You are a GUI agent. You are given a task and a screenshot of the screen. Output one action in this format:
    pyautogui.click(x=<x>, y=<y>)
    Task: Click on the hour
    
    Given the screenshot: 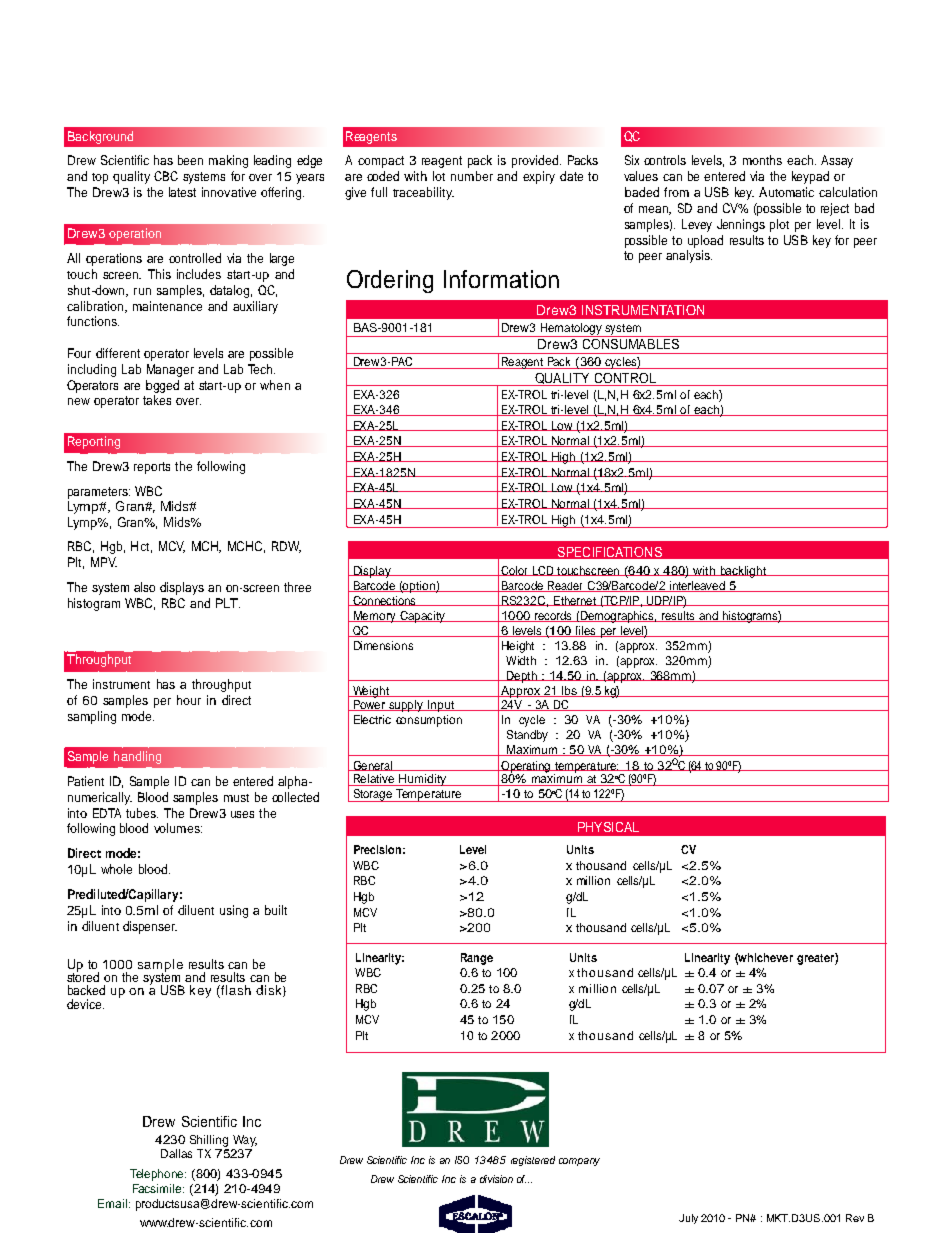 What is the action you would take?
    pyautogui.click(x=189, y=700)
